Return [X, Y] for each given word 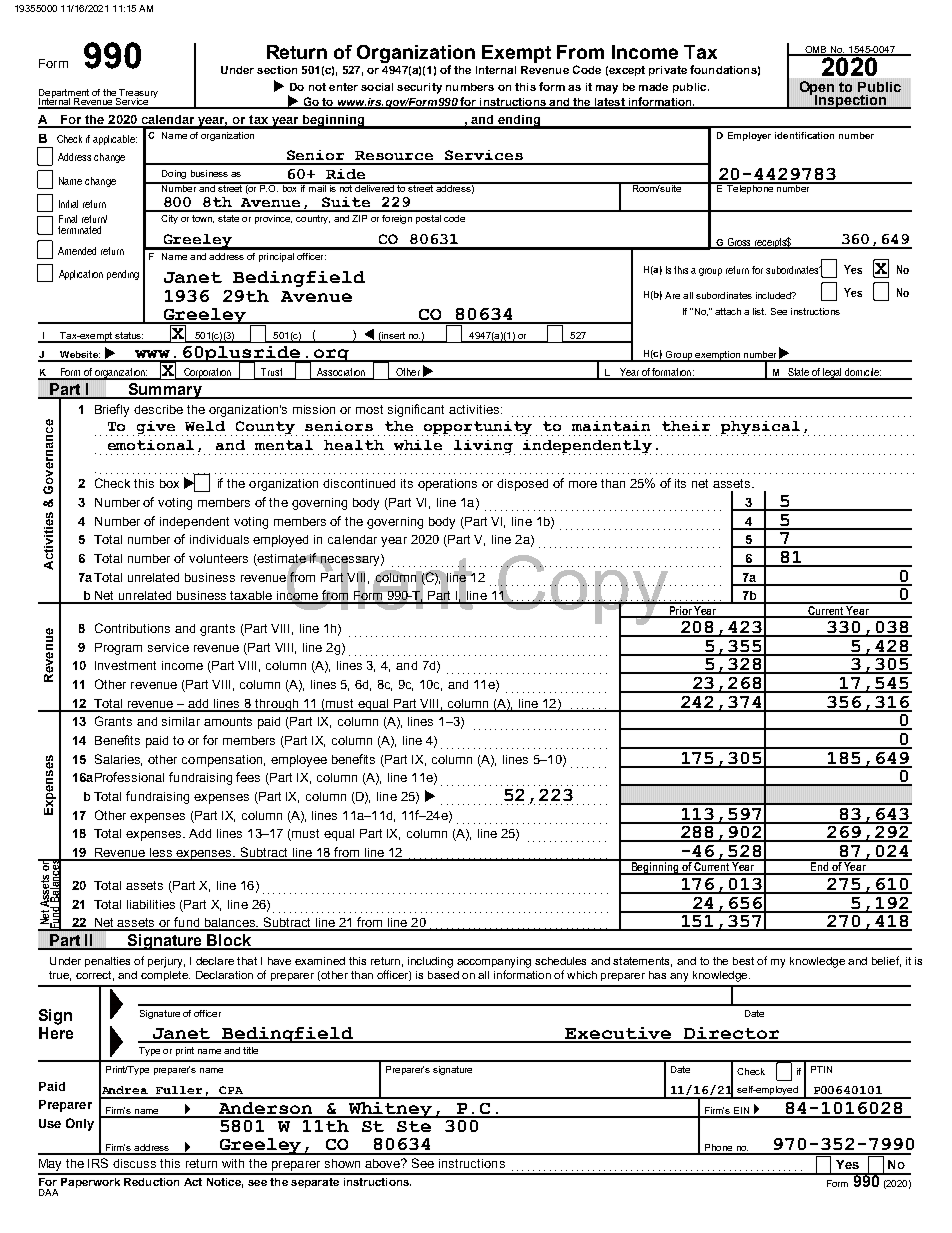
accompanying [494, 962]
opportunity [478, 428]
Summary [165, 391]
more [583, 484]
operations [447, 485]
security [419, 88]
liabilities [151, 904]
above [384, 1163]
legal [833, 374]
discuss [134, 1163]
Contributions [132, 628]
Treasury [137, 95]
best [743, 961]
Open [817, 89]
